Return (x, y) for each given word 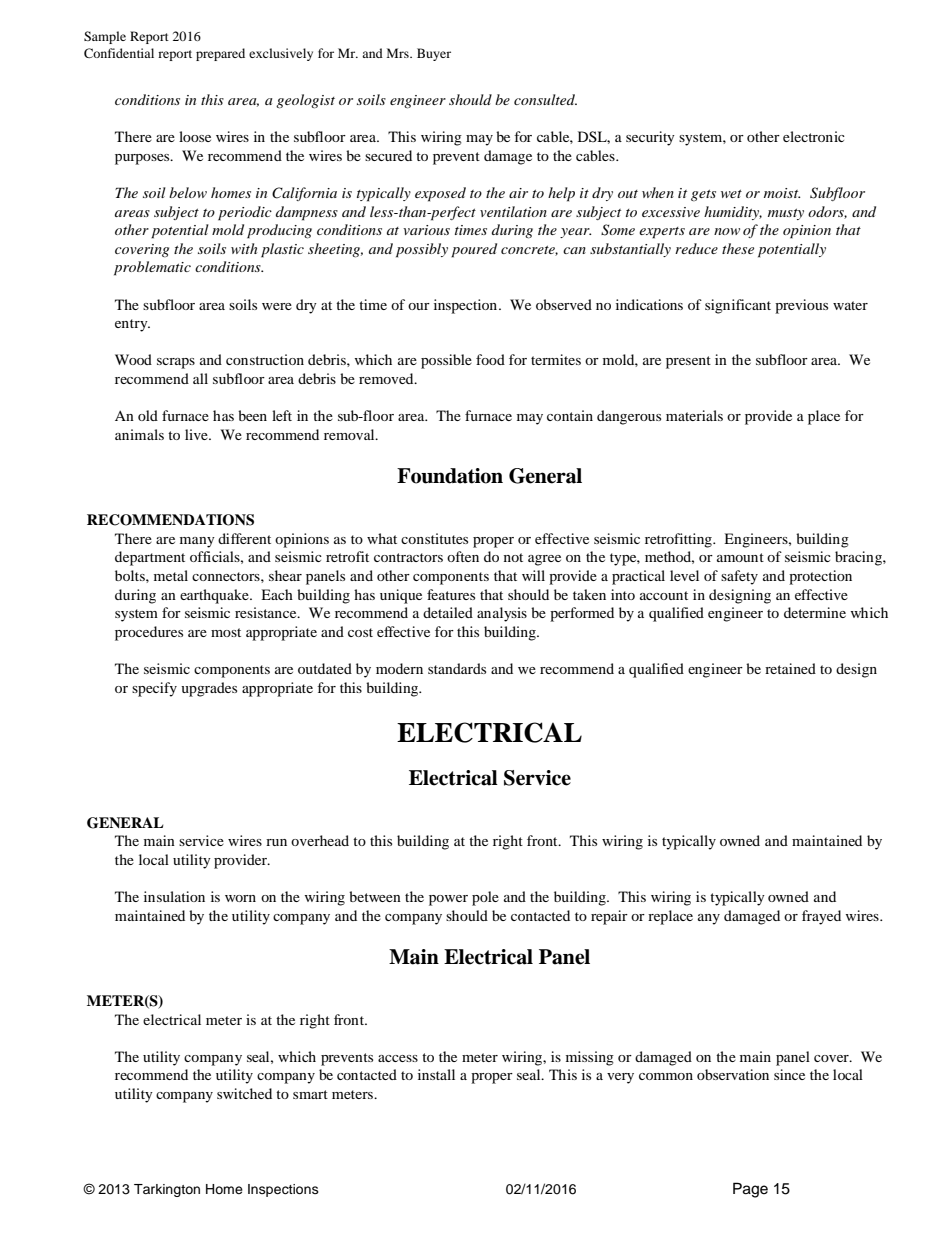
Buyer (434, 54)
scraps (176, 363)
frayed (821, 917)
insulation (174, 896)
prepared (220, 54)
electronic (814, 136)
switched (244, 1093)
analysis (502, 614)
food (490, 359)
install (436, 1074)
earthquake (215, 596)
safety (739, 577)
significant (738, 306)
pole (485, 898)
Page (750, 1190)
